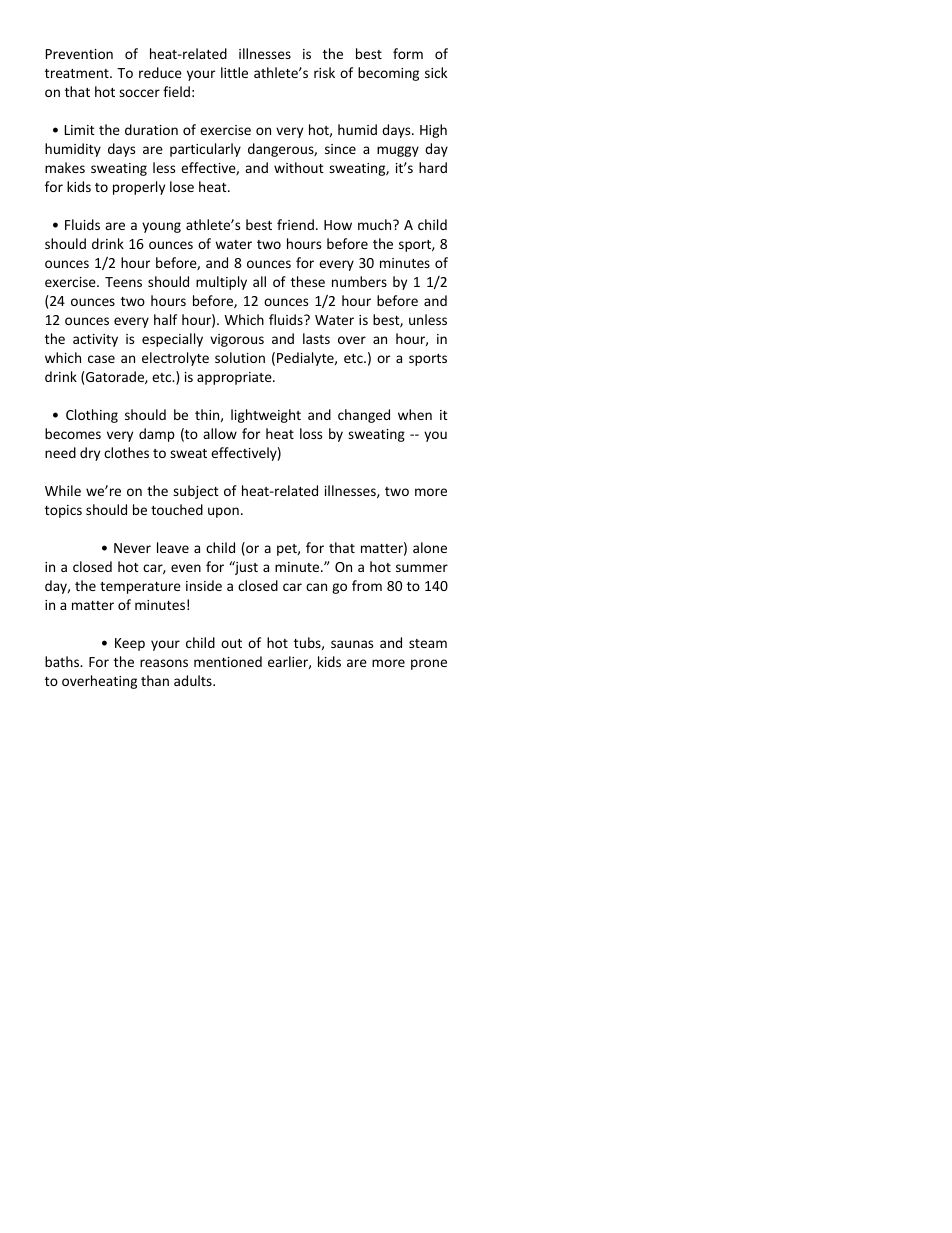 The height and width of the page is (1233, 952). I want to click on allow, so click(220, 433).
